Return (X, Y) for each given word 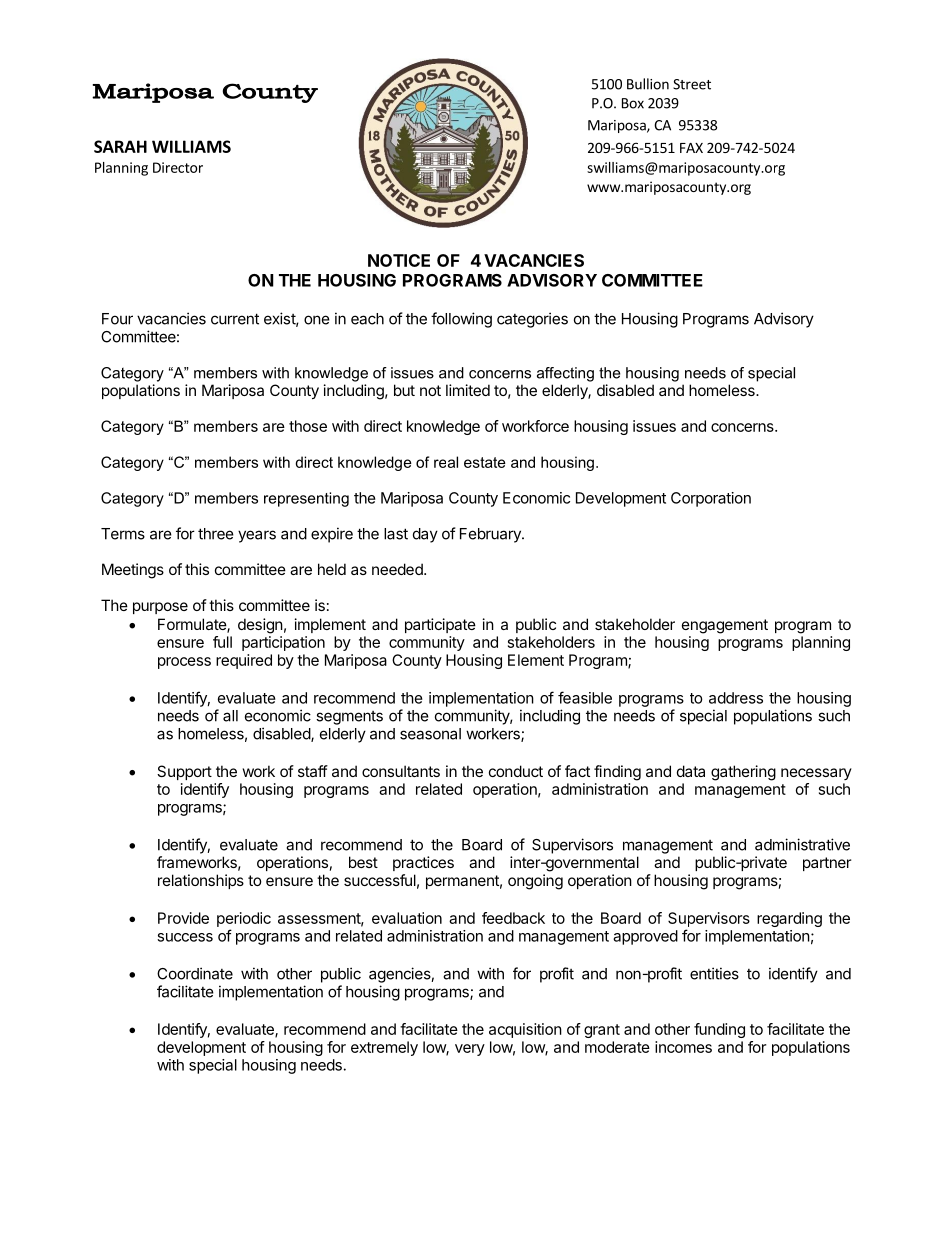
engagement (725, 626)
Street (692, 84)
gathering (743, 773)
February (491, 535)
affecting (565, 374)
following (461, 320)
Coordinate (195, 973)
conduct (516, 771)
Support (184, 772)
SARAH (120, 146)
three (216, 534)
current (235, 319)
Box (633, 103)
